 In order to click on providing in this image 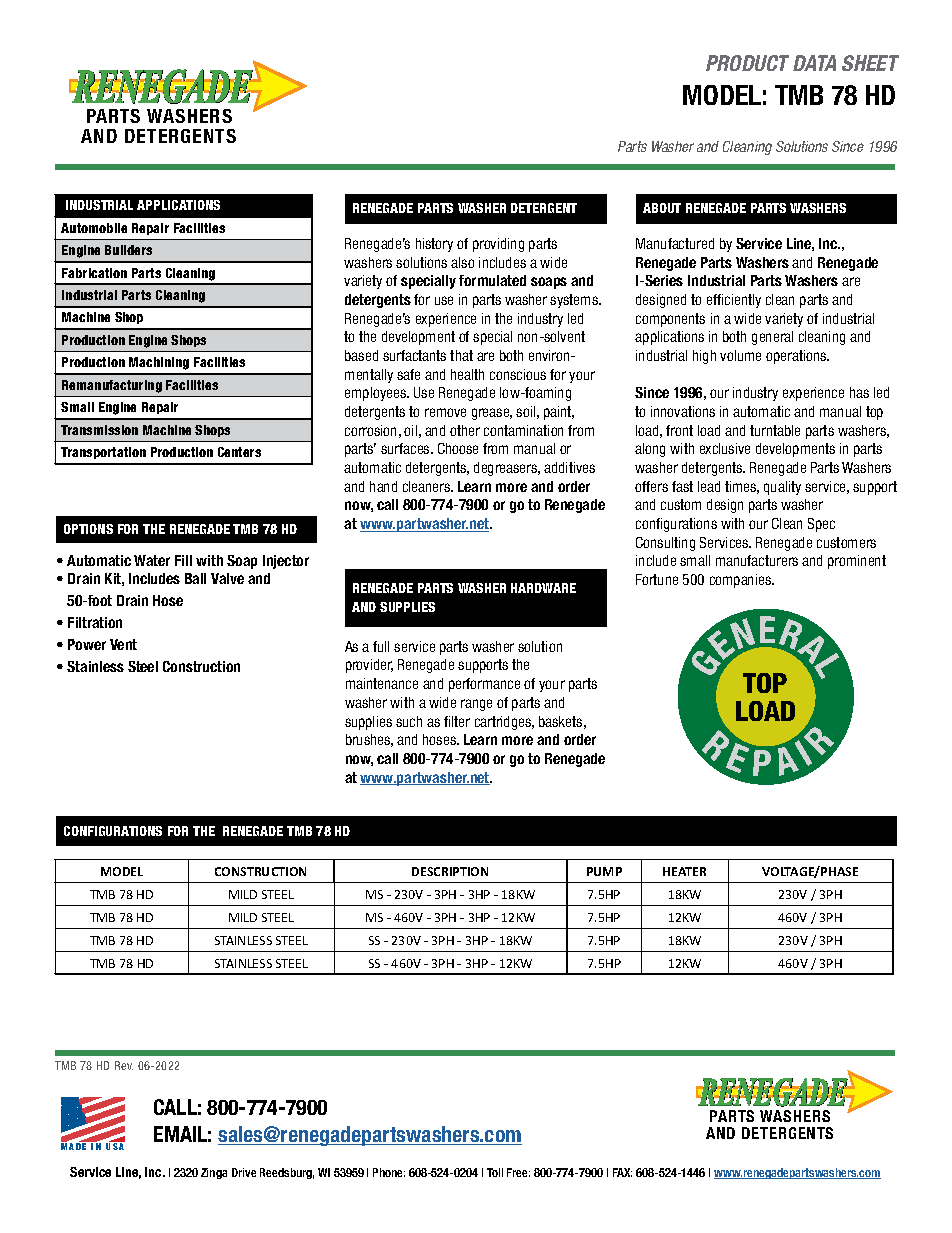, I will do `click(498, 245)`.
